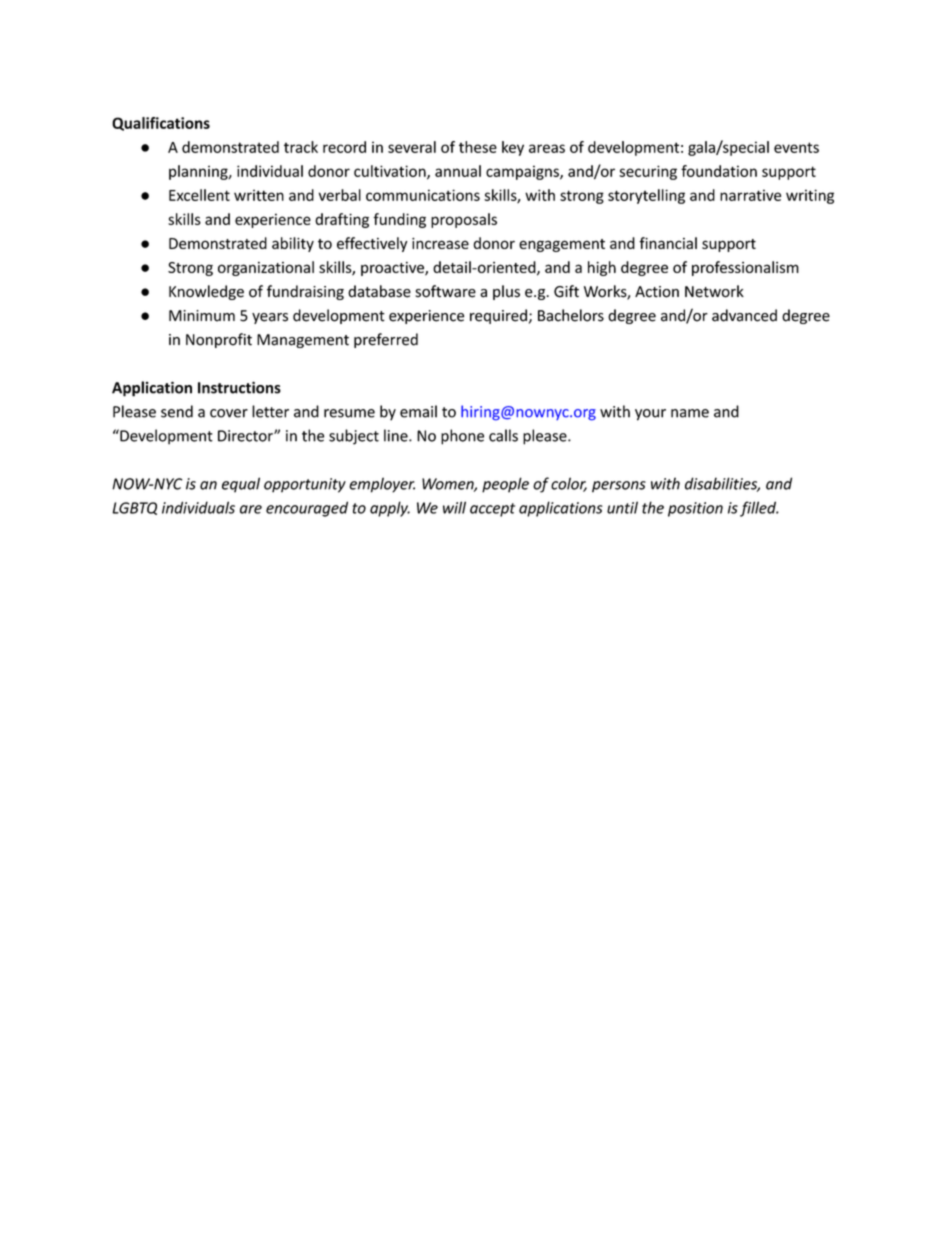 This image has width=952, height=1233. What do you see at coordinates (478, 147) in the image?
I see `these` at bounding box center [478, 147].
